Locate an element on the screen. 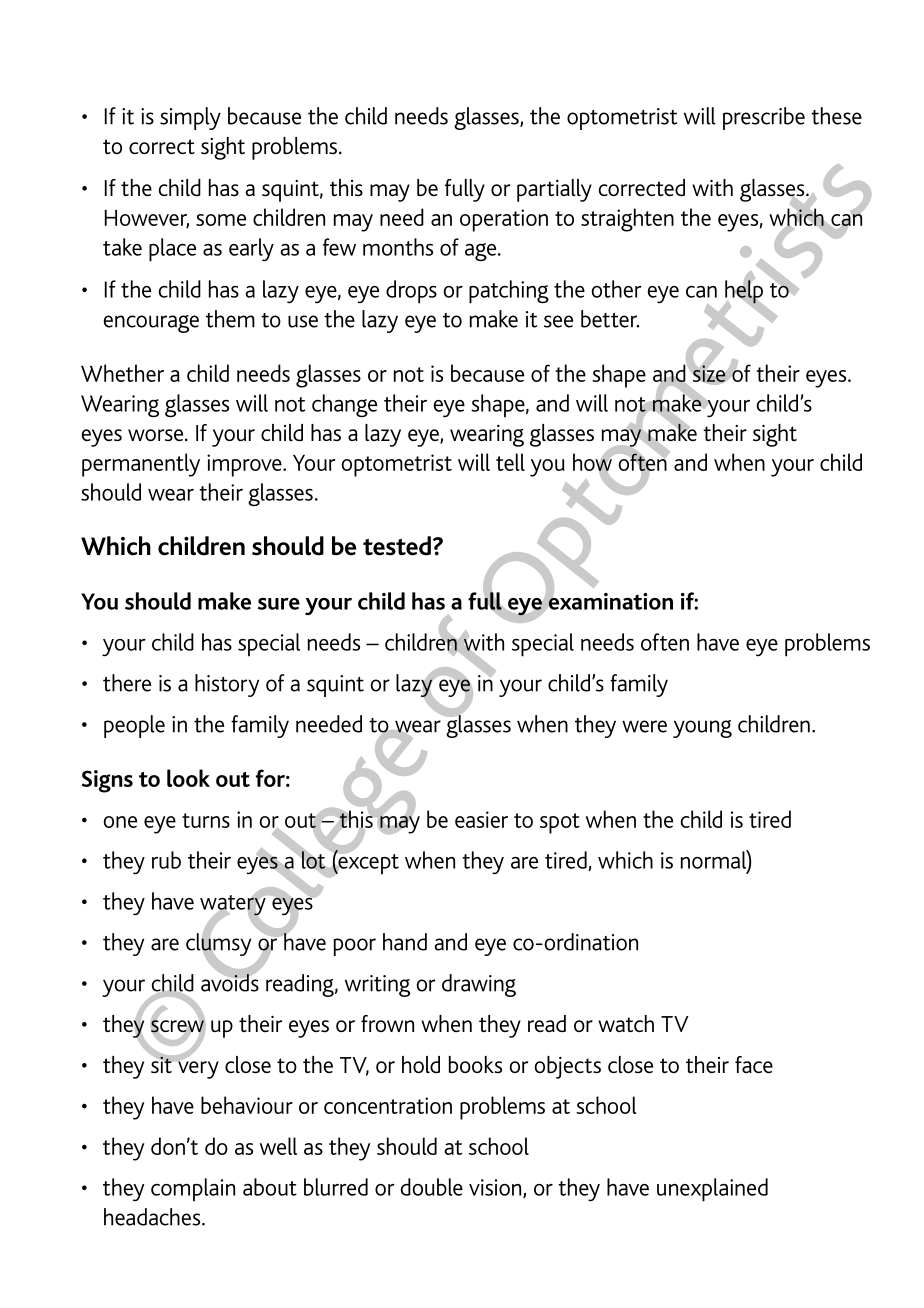  prescribe is located at coordinates (764, 118).
